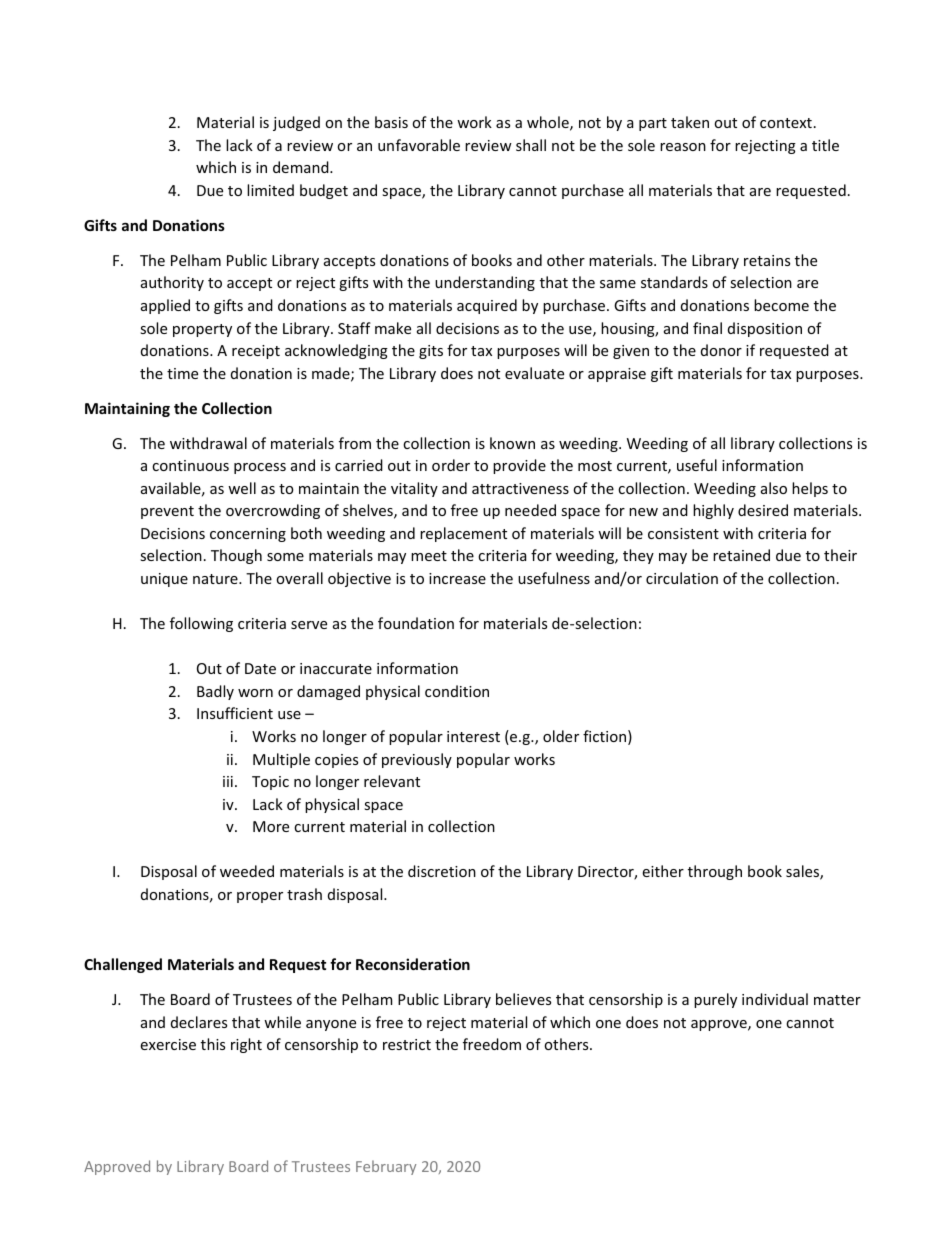 This screenshot has width=952, height=1233. Describe the element at coordinates (190, 465) in the screenshot. I see `continuous` at that location.
